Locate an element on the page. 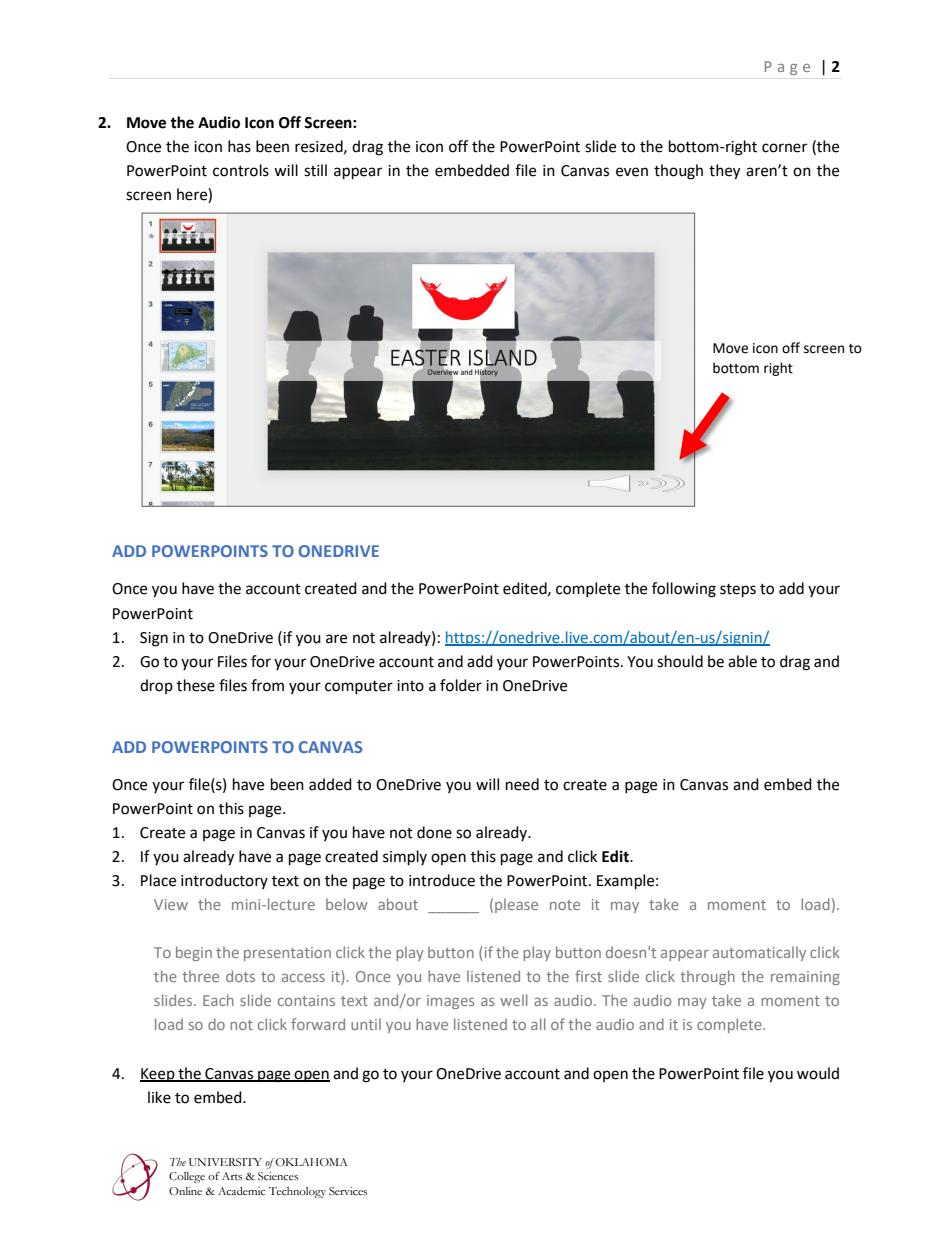 Image resolution: width=952 pixels, height=1233 pixels. controls is located at coordinates (241, 170).
